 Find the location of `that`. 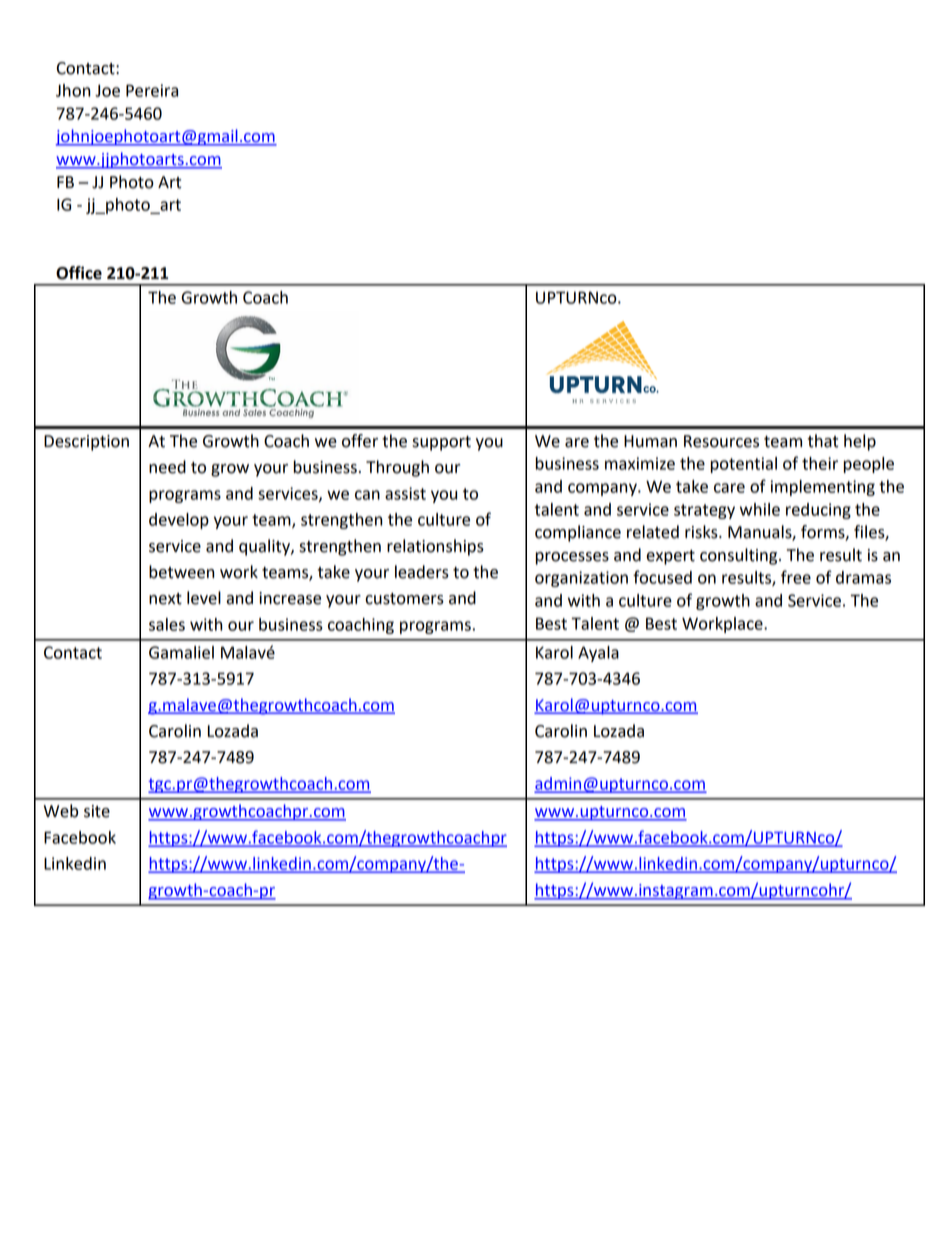

that is located at coordinates (823, 441).
